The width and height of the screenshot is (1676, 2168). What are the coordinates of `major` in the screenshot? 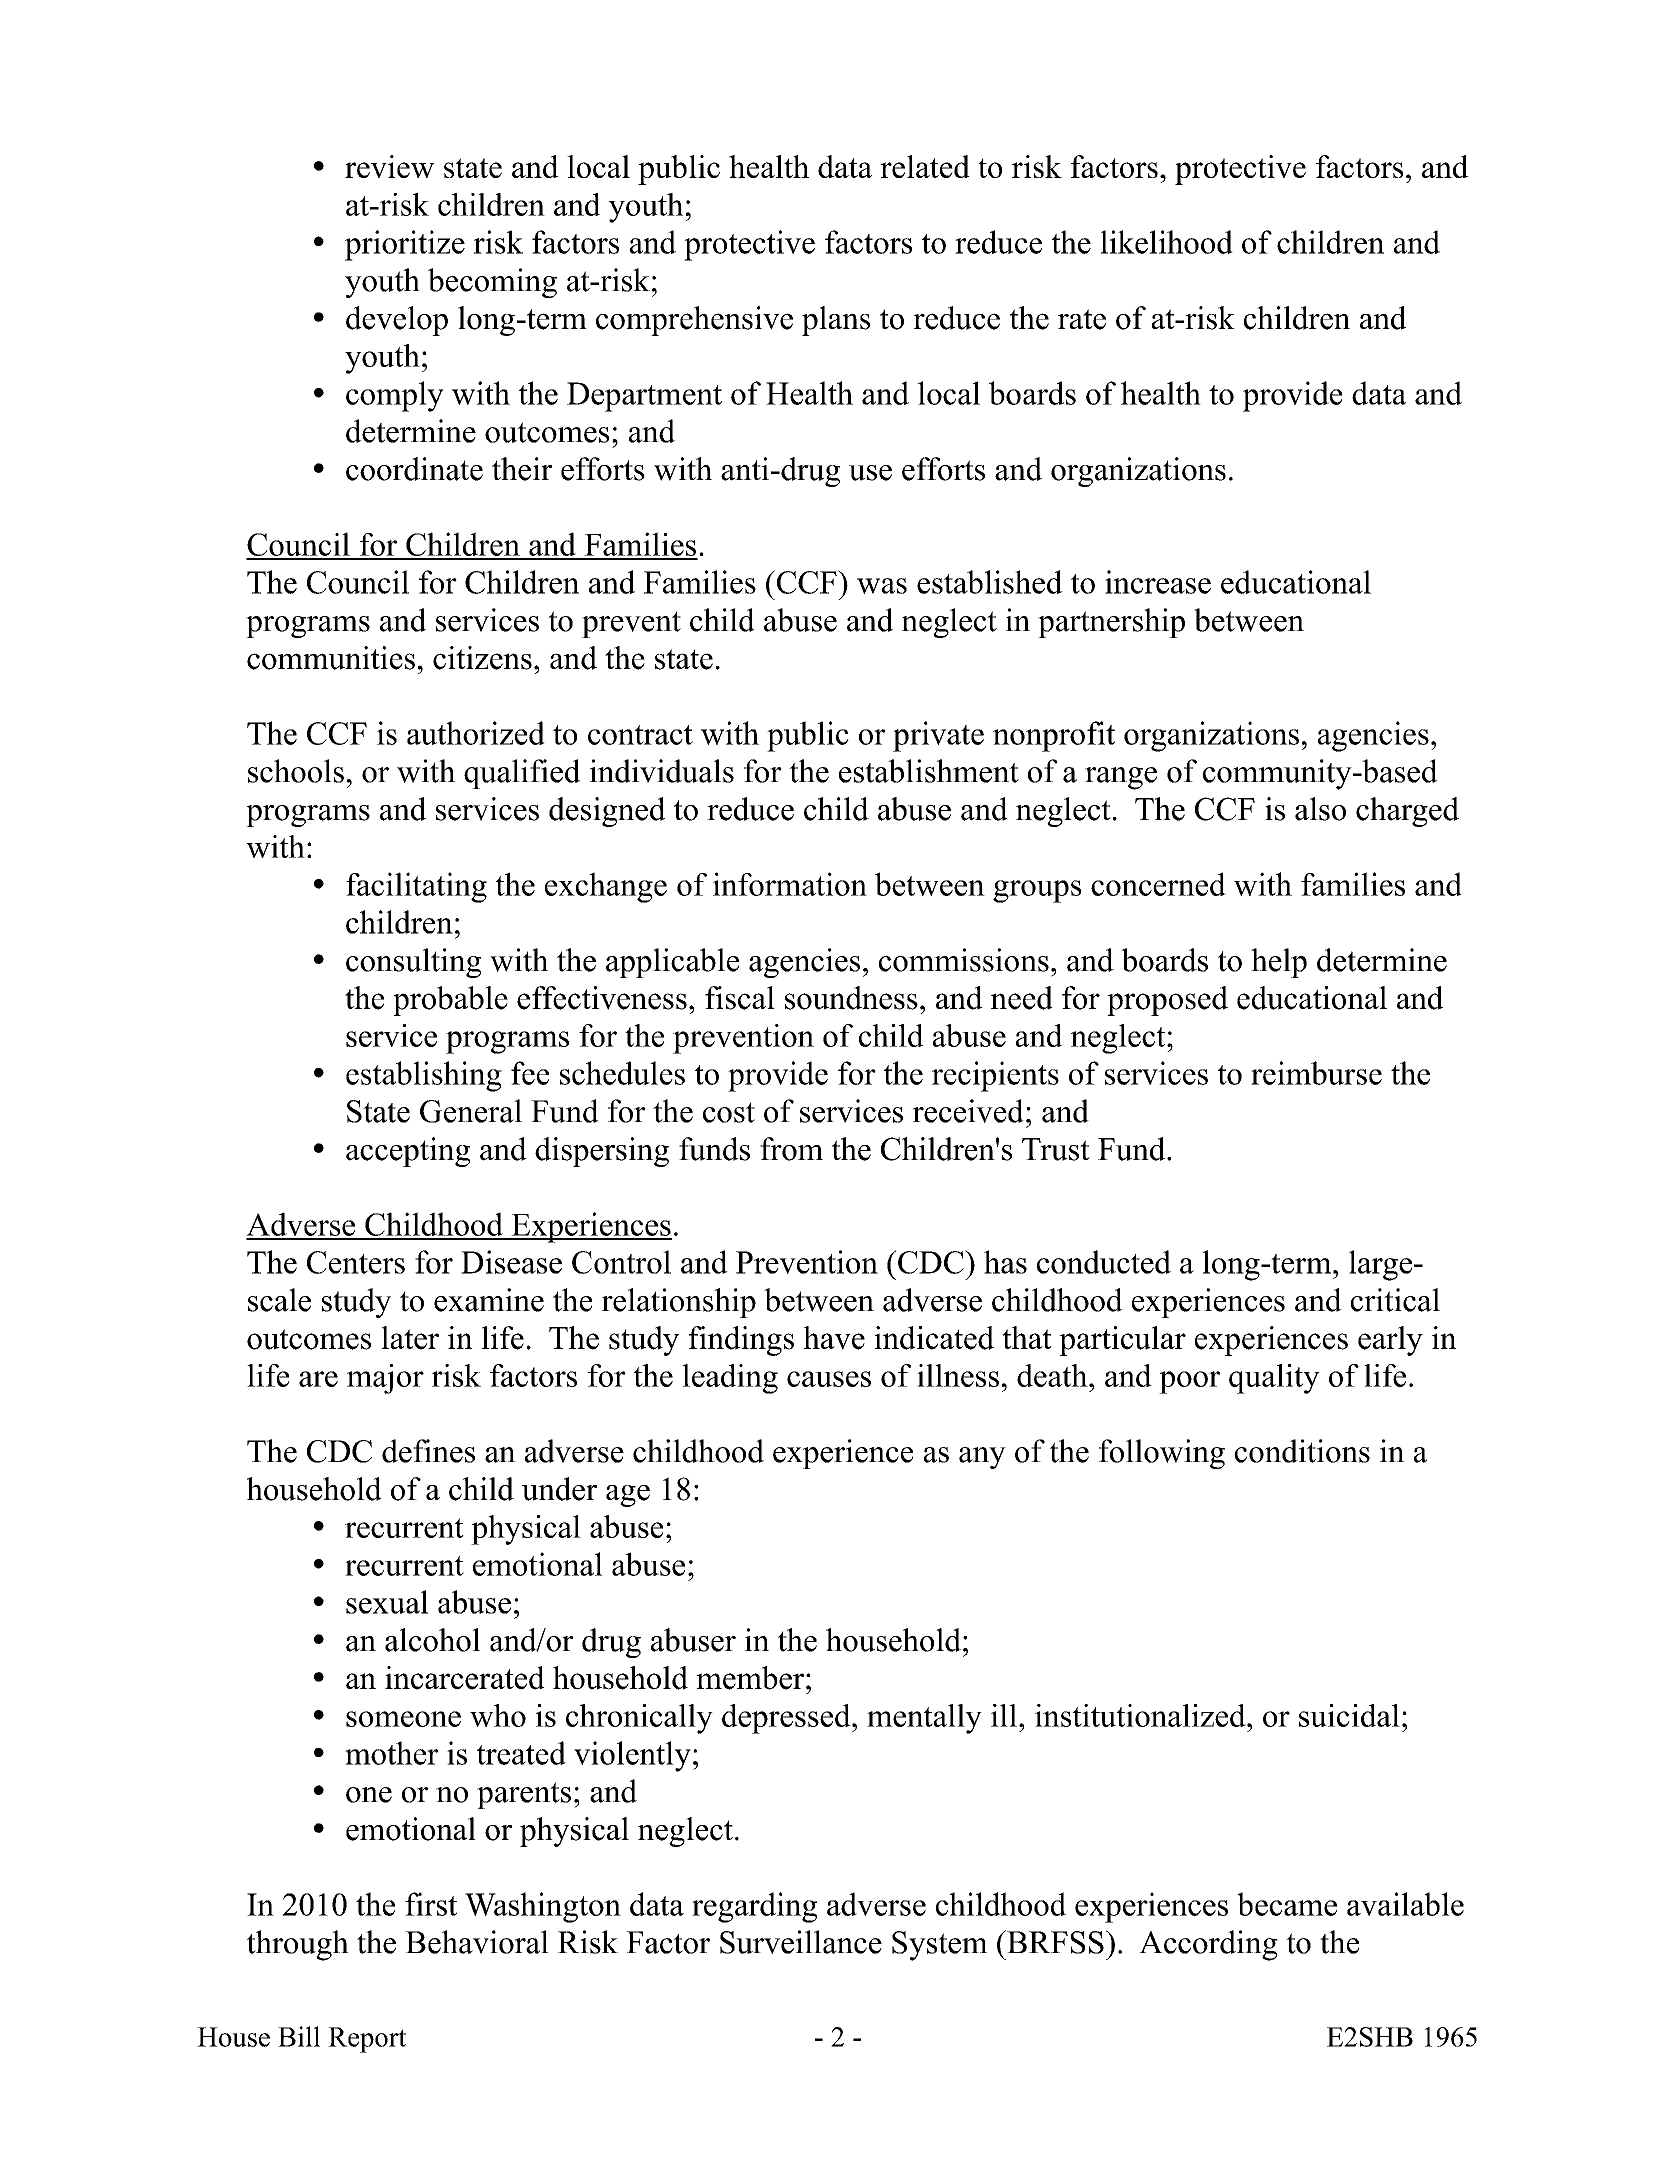 It's located at (385, 1379).
